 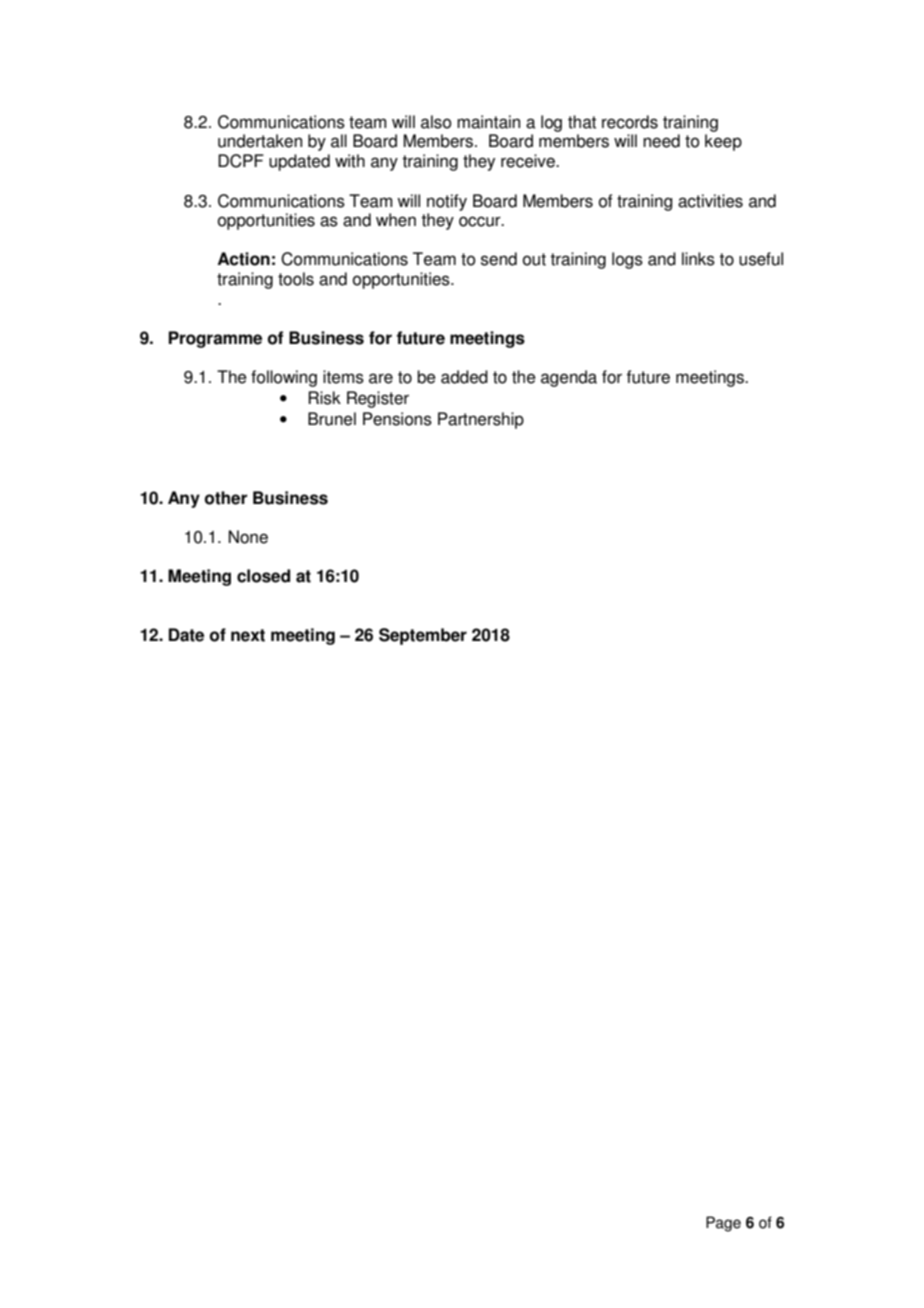 What do you see at coordinates (226, 498) in the screenshot?
I see `other` at bounding box center [226, 498].
